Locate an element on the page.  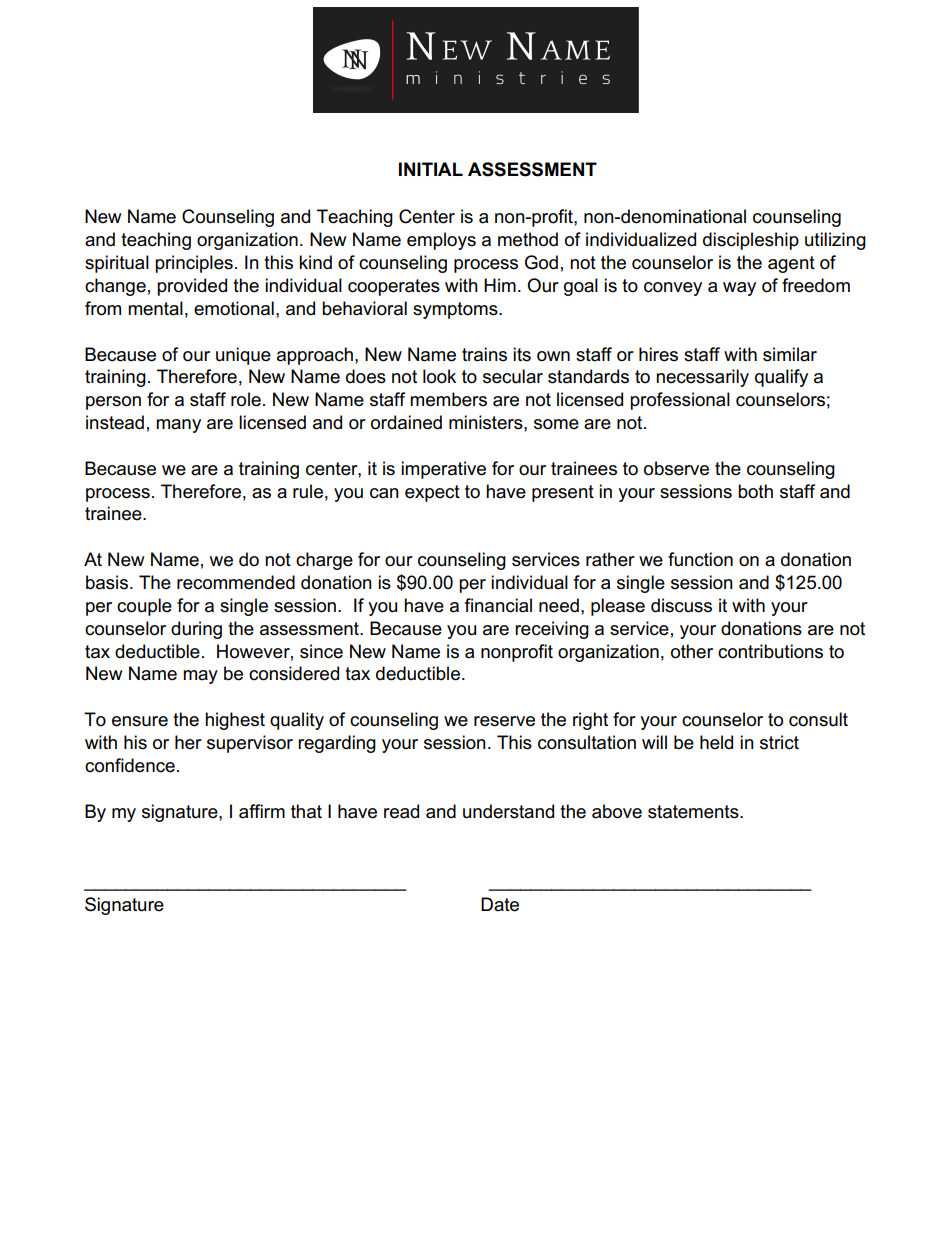
affirm is located at coordinates (262, 811).
